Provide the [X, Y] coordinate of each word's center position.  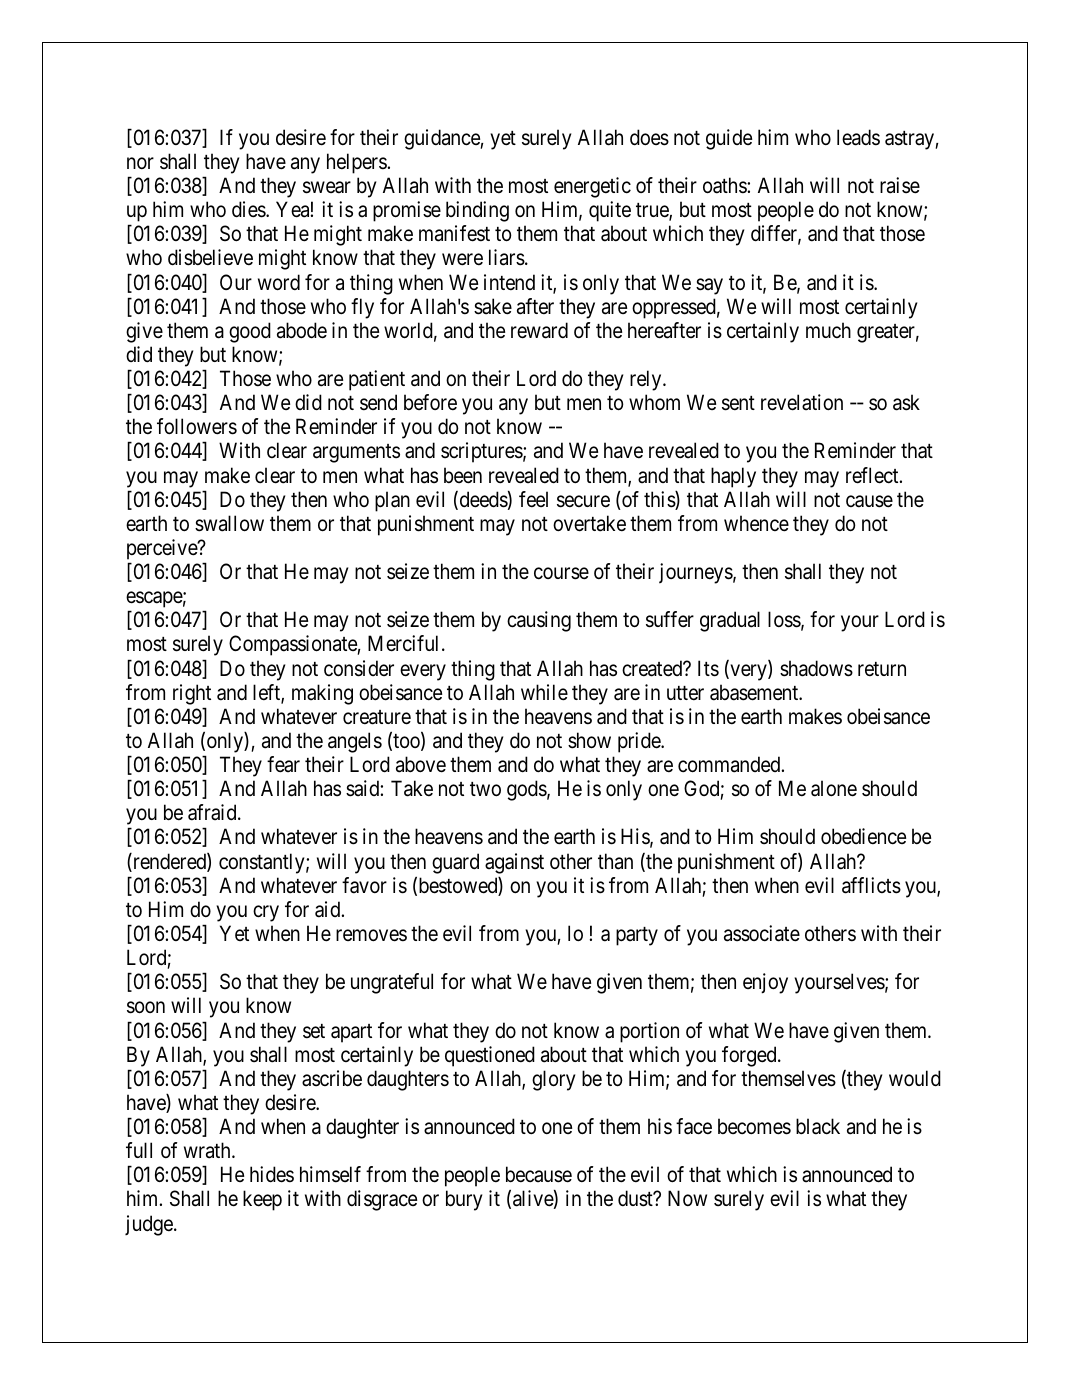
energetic [592, 187]
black [818, 1126]
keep [262, 1200]
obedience [863, 836]
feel [533, 499]
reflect [873, 475]
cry [266, 913]
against [514, 863]
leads [858, 137]
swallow [229, 523]
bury [464, 1200]
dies [249, 209]
